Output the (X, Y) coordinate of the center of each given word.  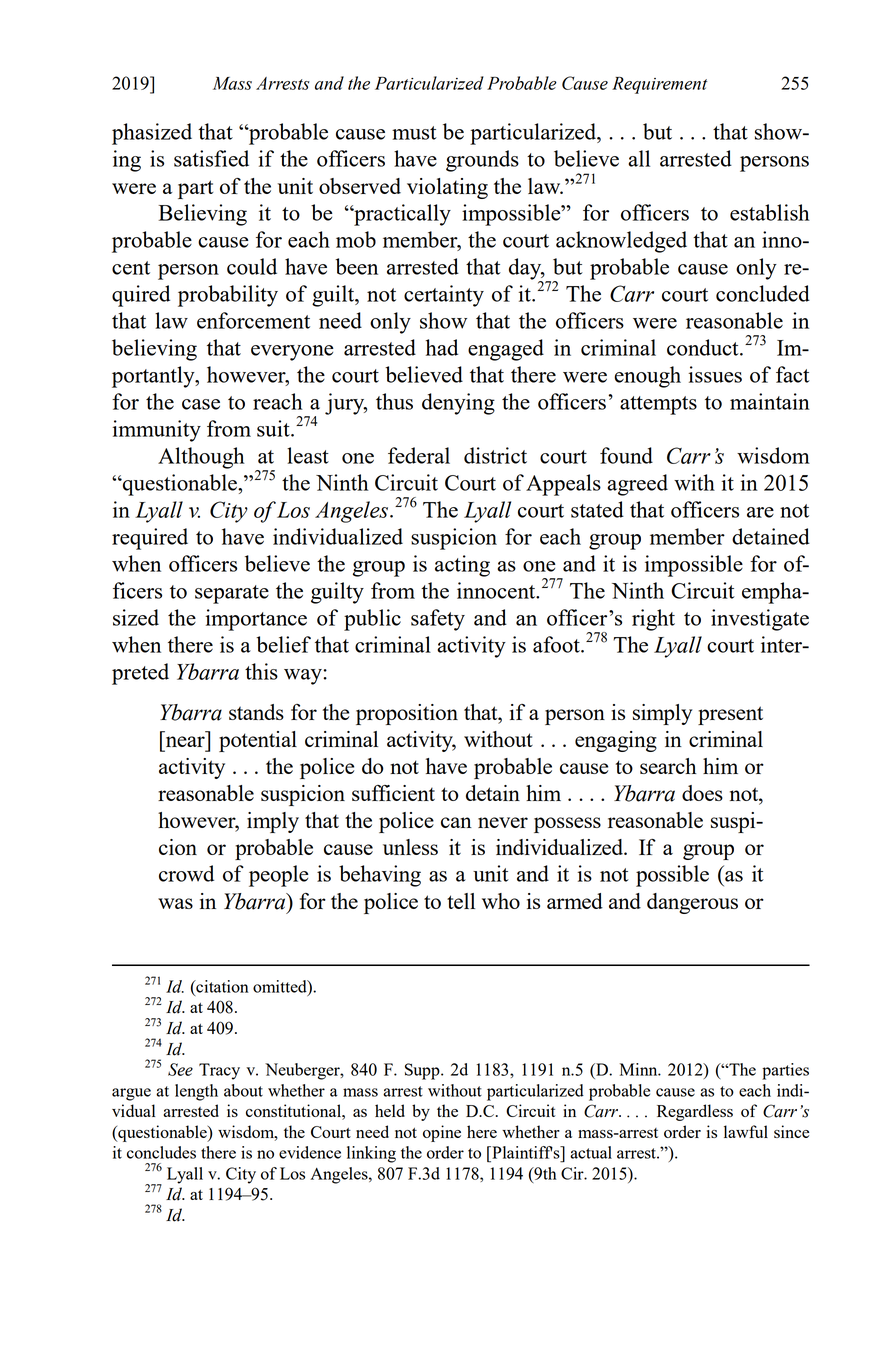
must (414, 133)
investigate (760, 620)
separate (232, 594)
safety (438, 620)
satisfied (211, 158)
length (196, 1092)
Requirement (659, 85)
